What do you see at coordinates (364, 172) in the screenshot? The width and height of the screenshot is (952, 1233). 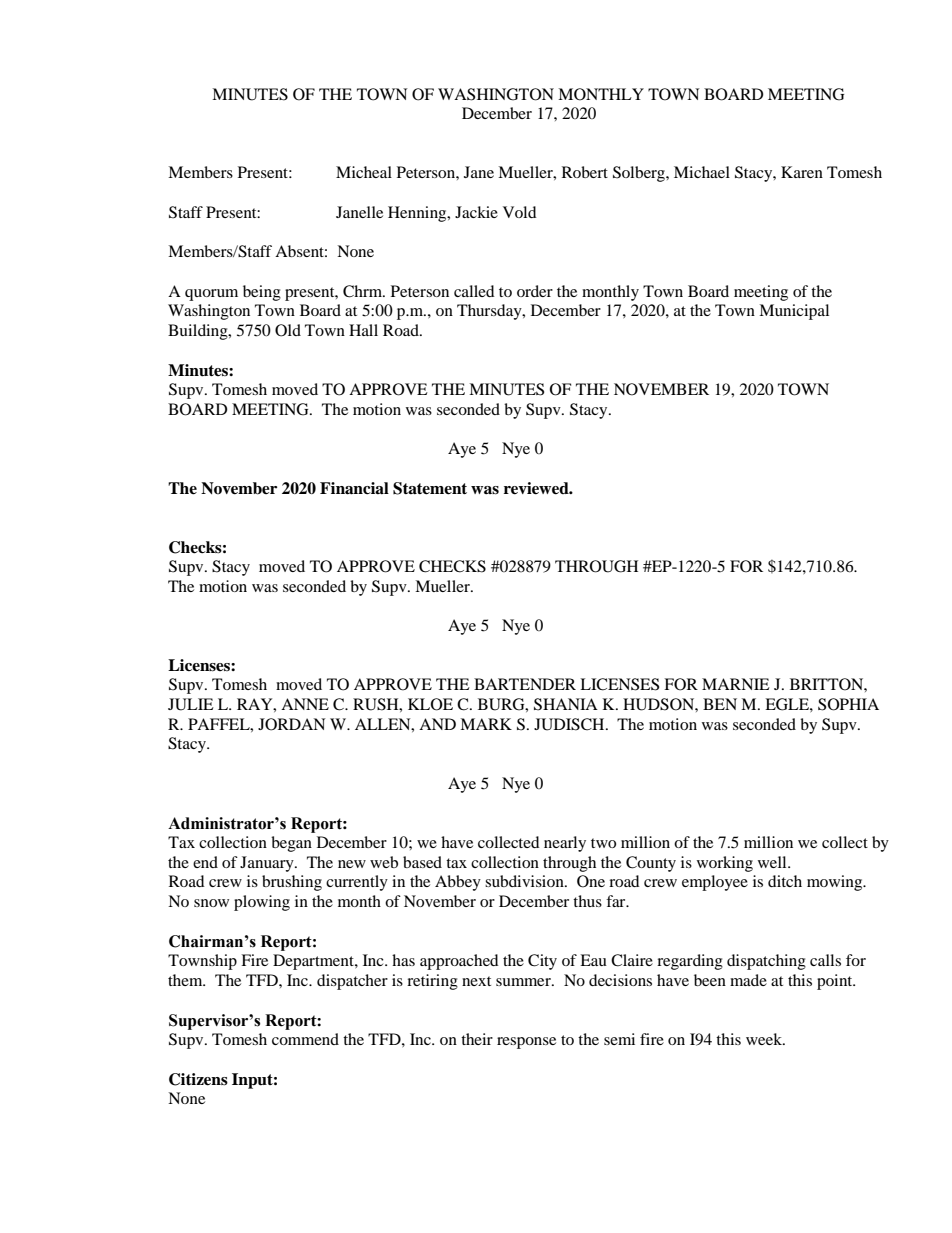 I see `Micheal` at bounding box center [364, 172].
